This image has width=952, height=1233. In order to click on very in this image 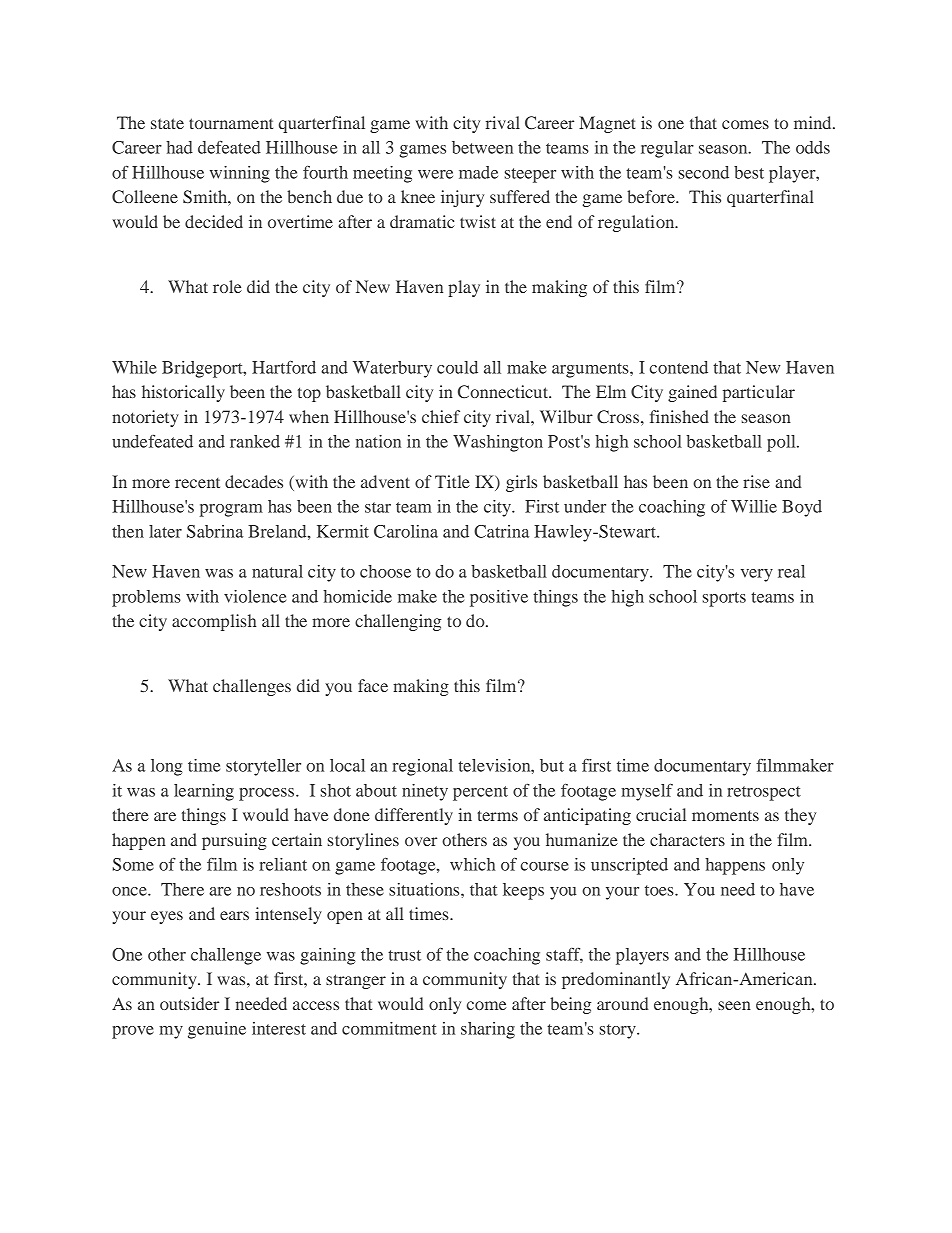, I will do `click(757, 575)`.
